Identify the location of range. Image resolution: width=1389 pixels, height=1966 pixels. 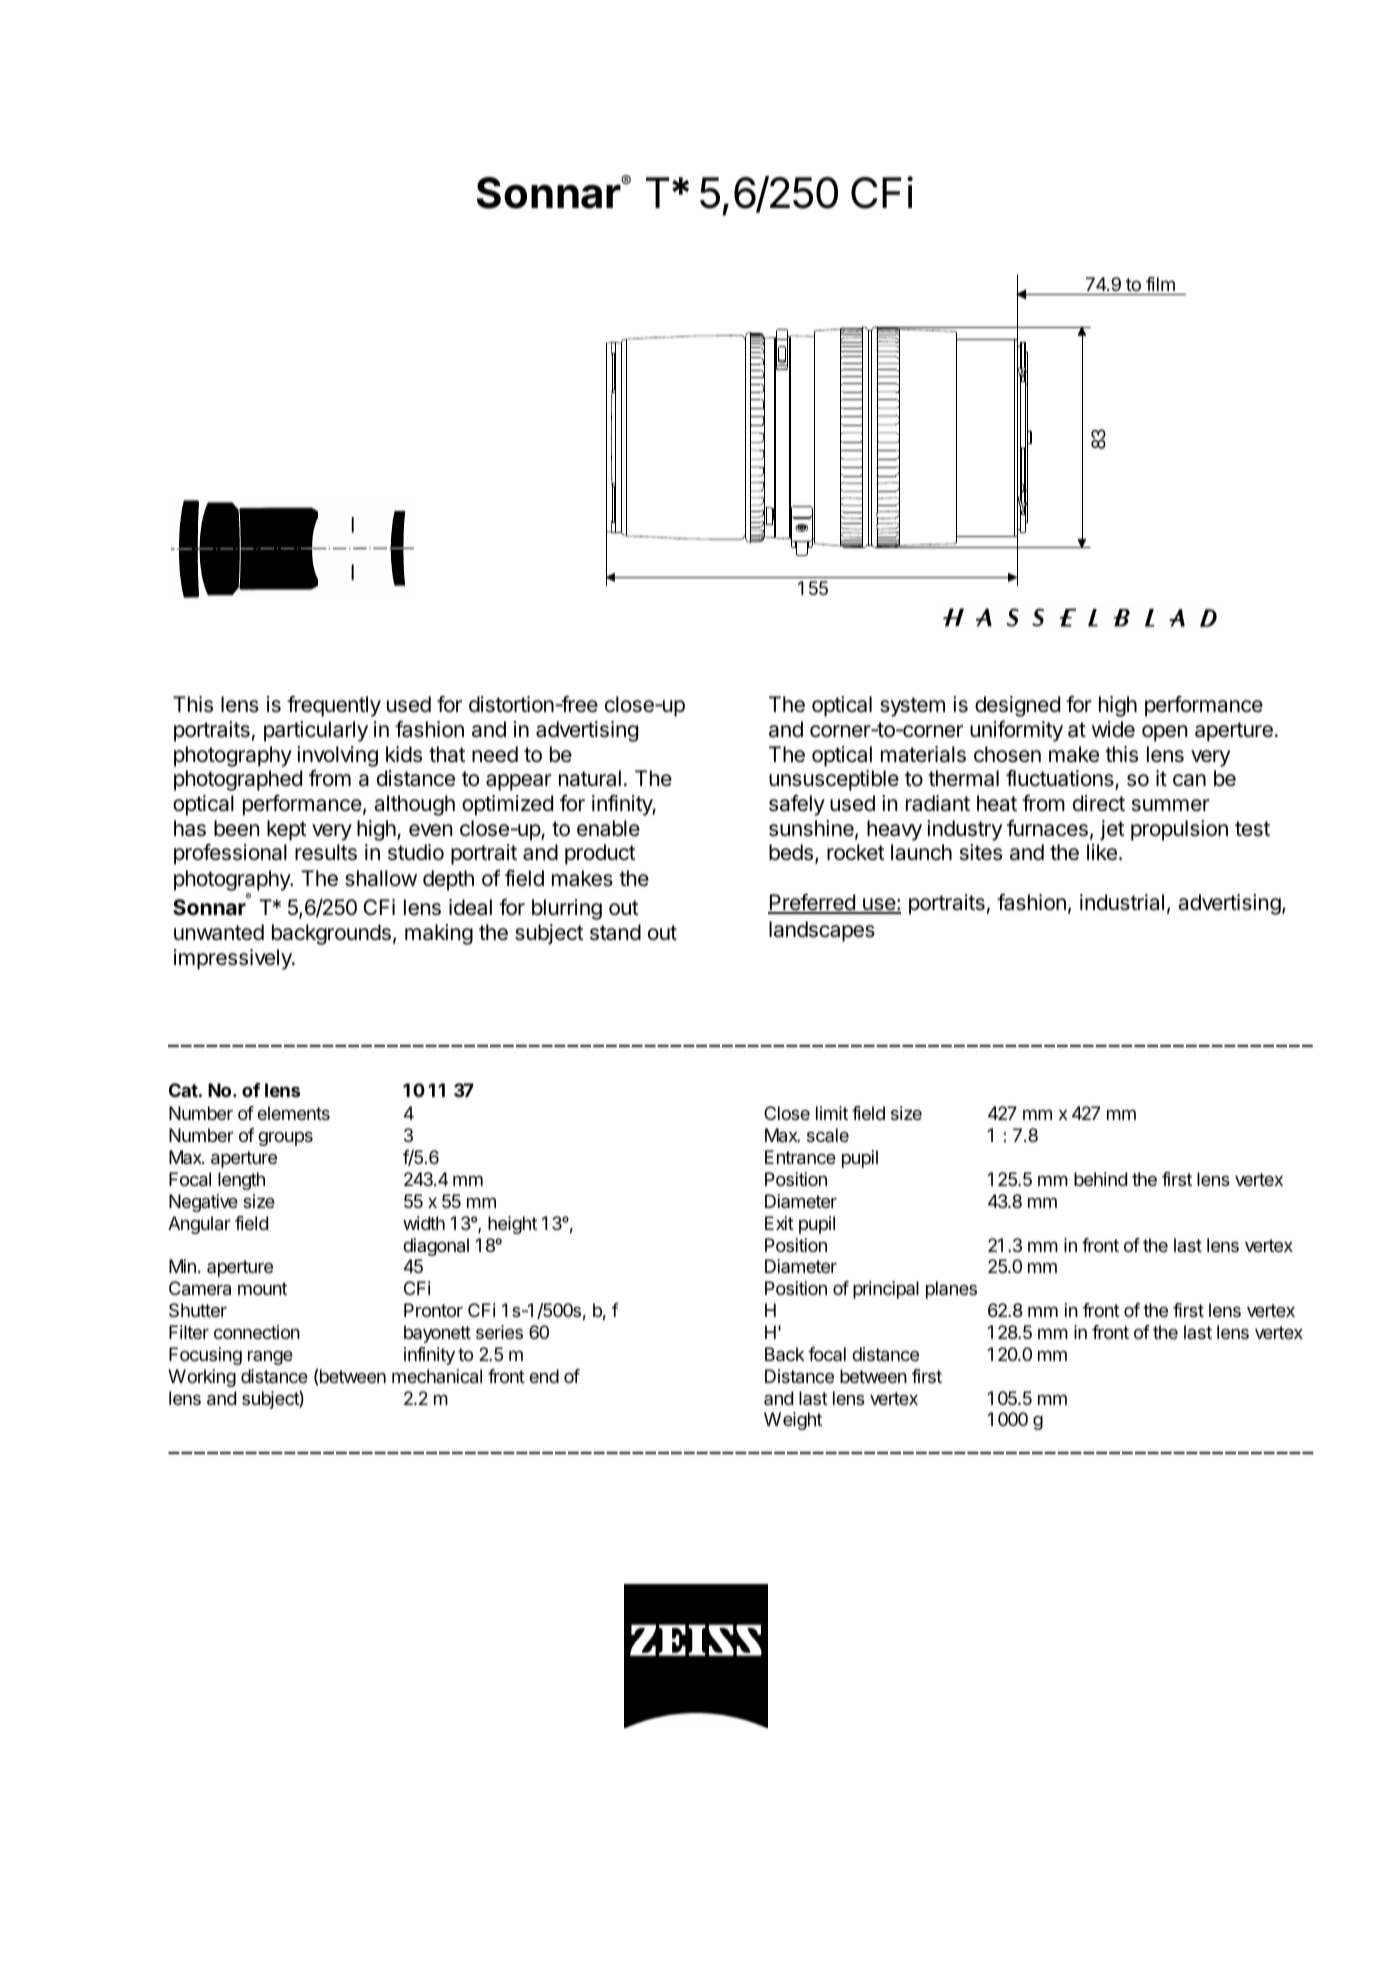
(270, 1357).
